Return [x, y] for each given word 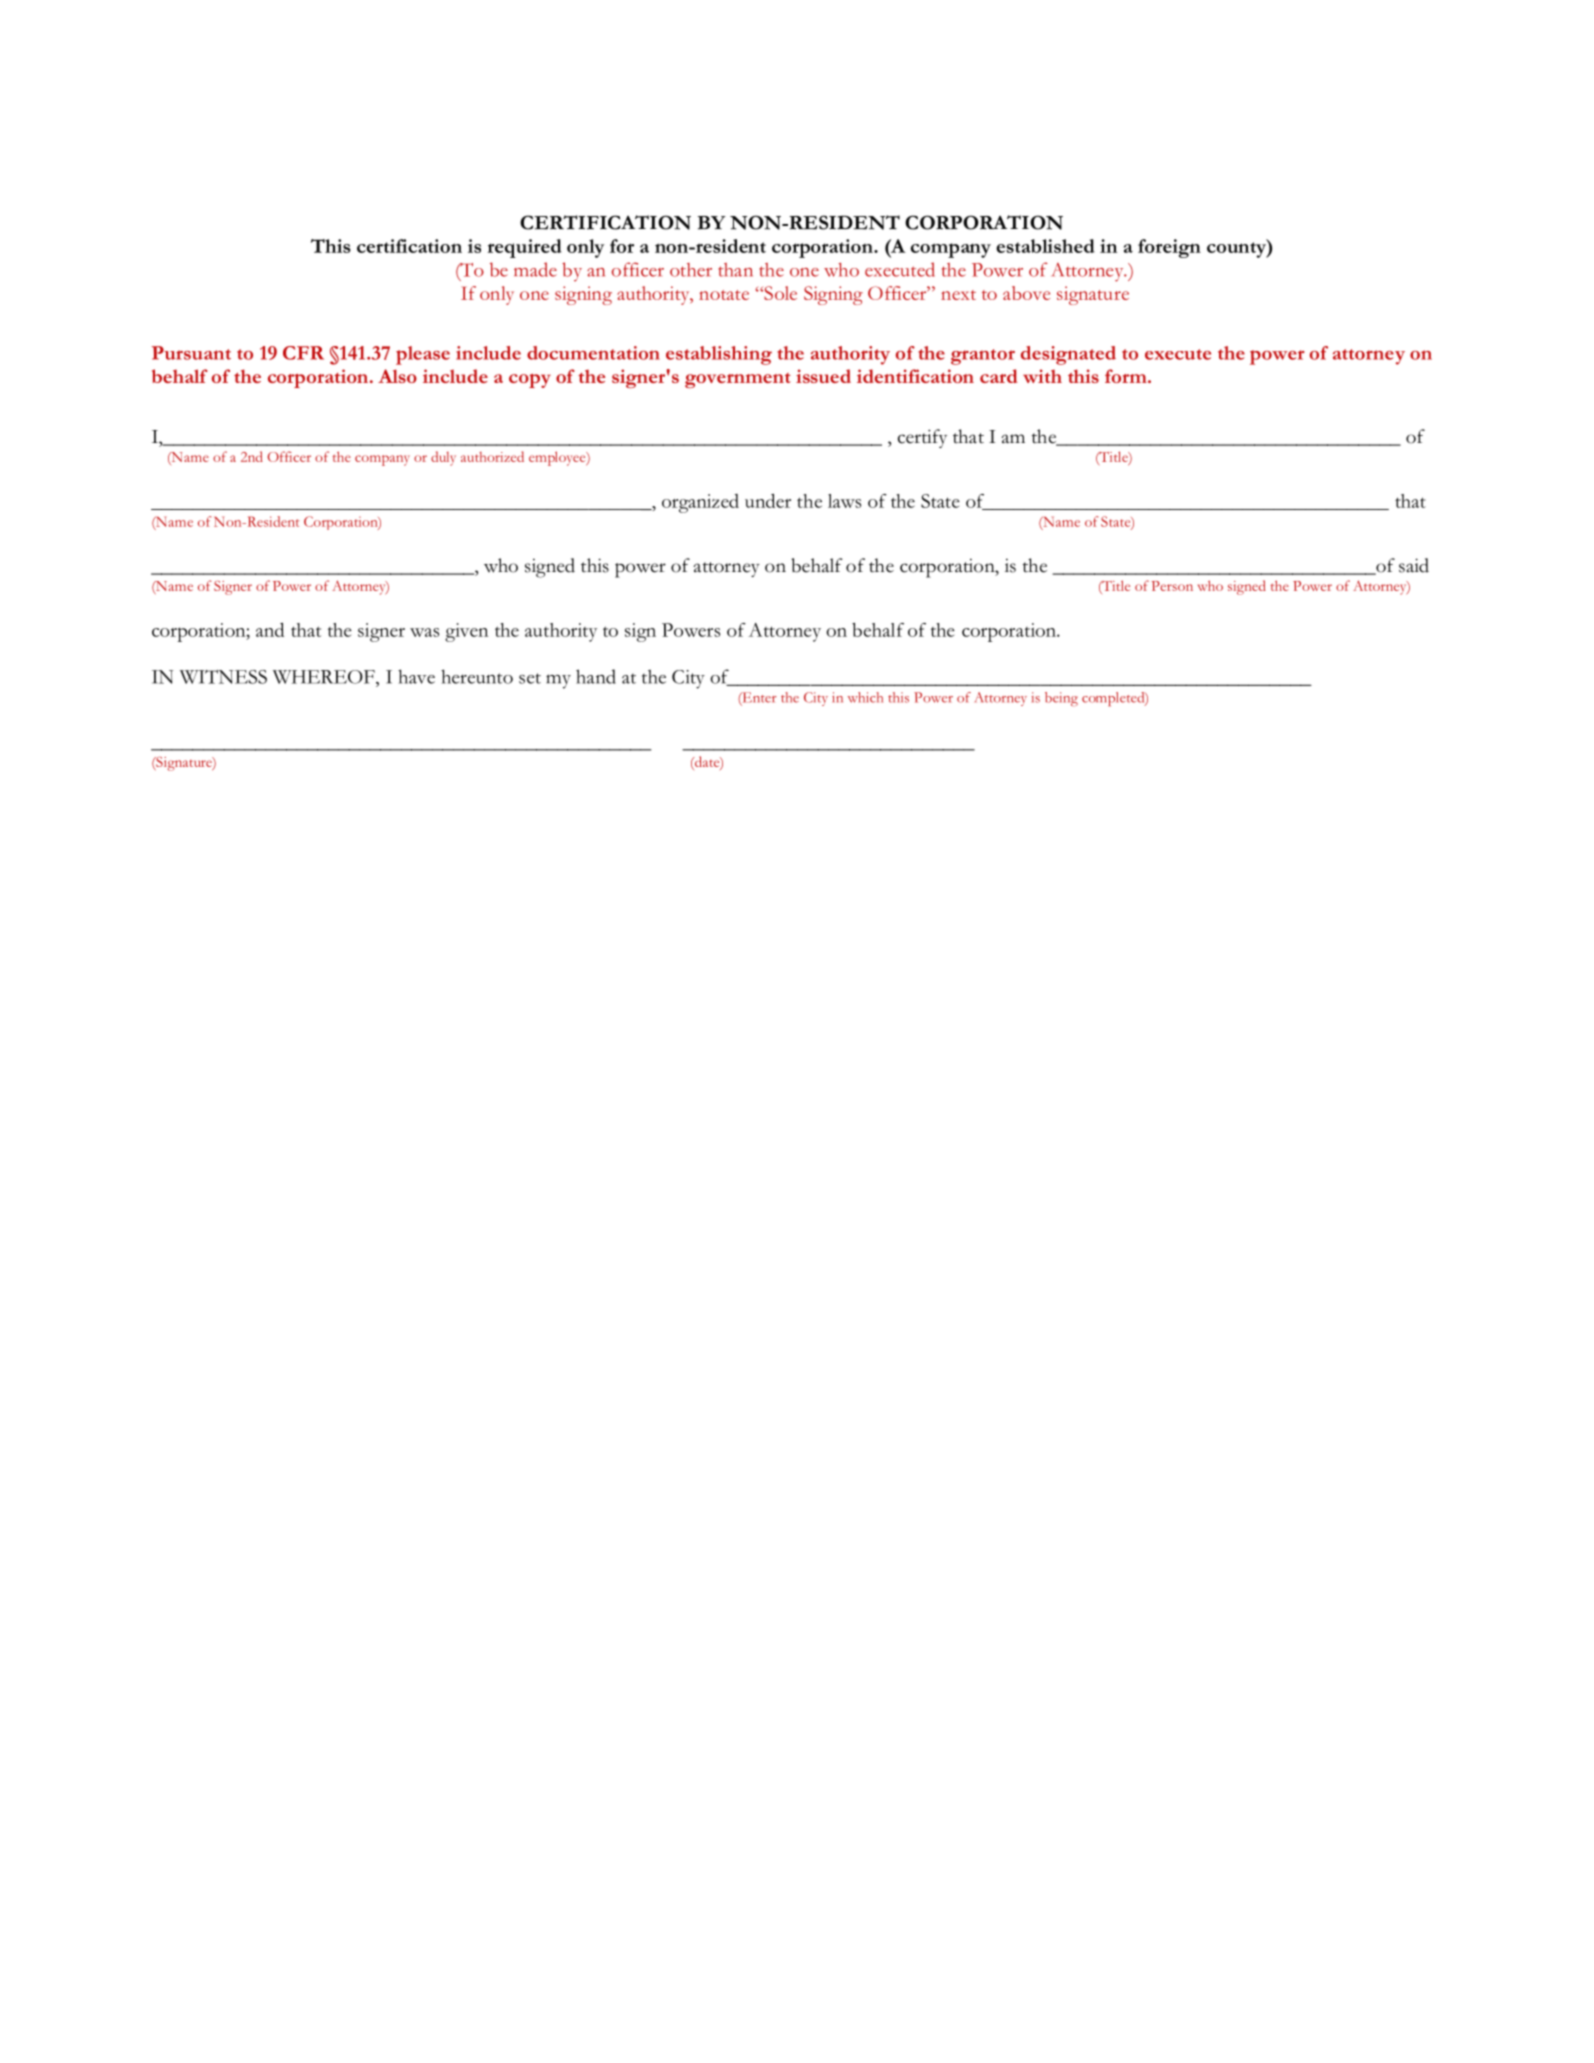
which [865, 697]
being [1061, 699]
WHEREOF [325, 677]
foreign [1169, 248]
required [524, 248]
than [735, 270]
